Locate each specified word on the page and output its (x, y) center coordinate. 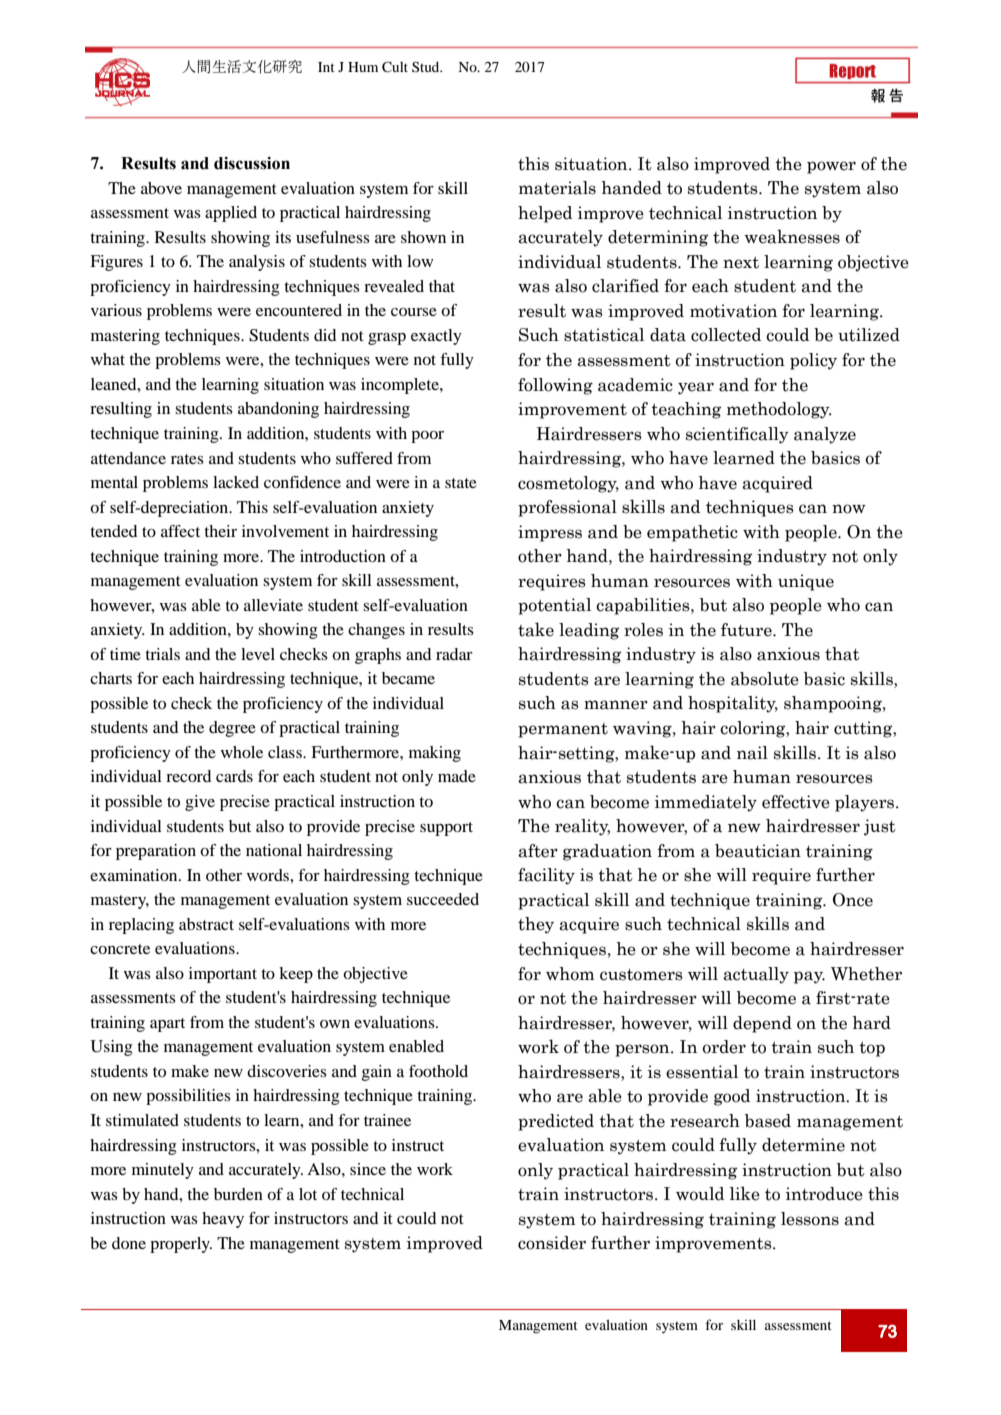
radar (454, 654)
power (831, 167)
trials (162, 654)
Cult (395, 67)
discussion (252, 163)
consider (552, 1243)
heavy (223, 1220)
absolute (765, 679)
